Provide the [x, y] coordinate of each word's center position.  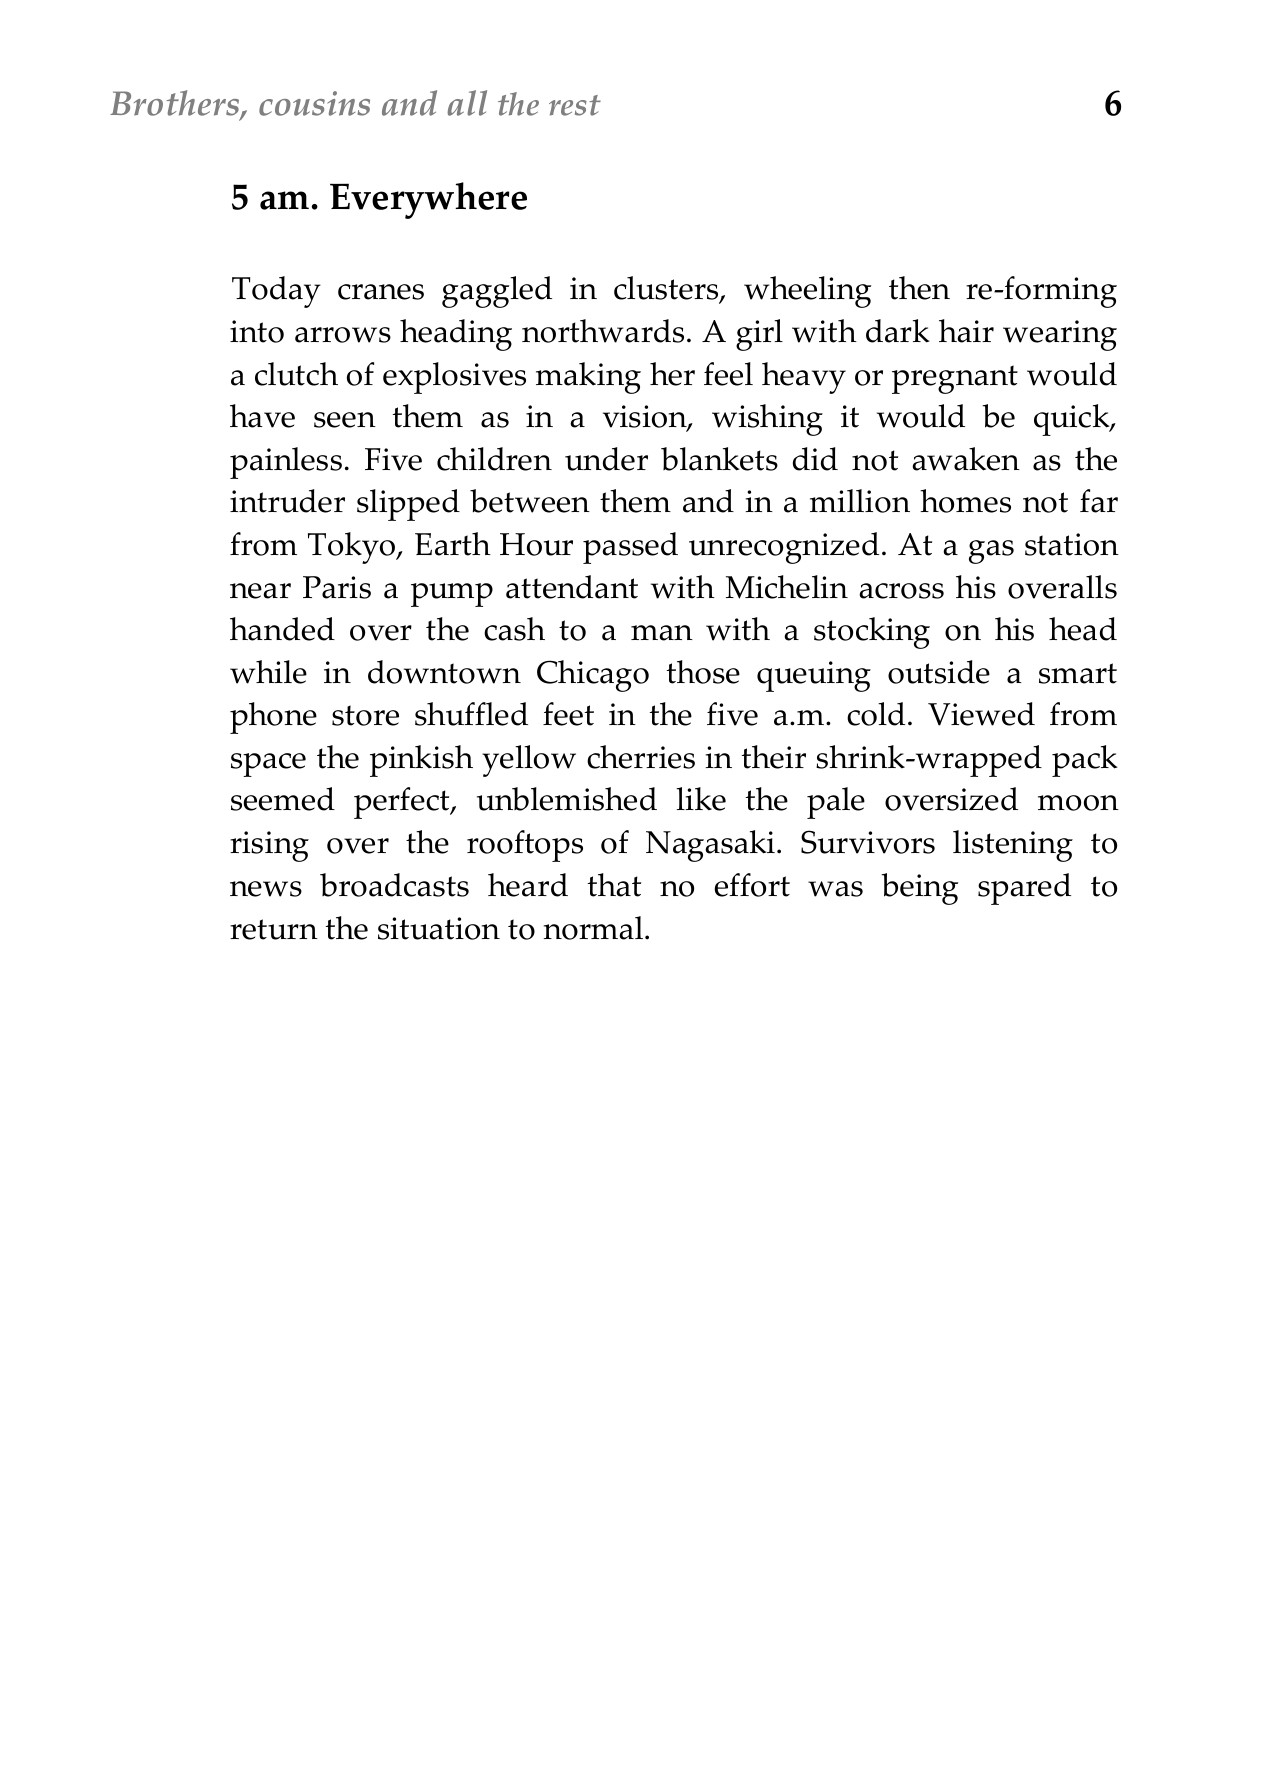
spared [1024, 889]
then [919, 288]
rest [575, 105]
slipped [408, 505]
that [614, 885]
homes [965, 501]
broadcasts [394, 885]
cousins [314, 103]
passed [630, 548]
